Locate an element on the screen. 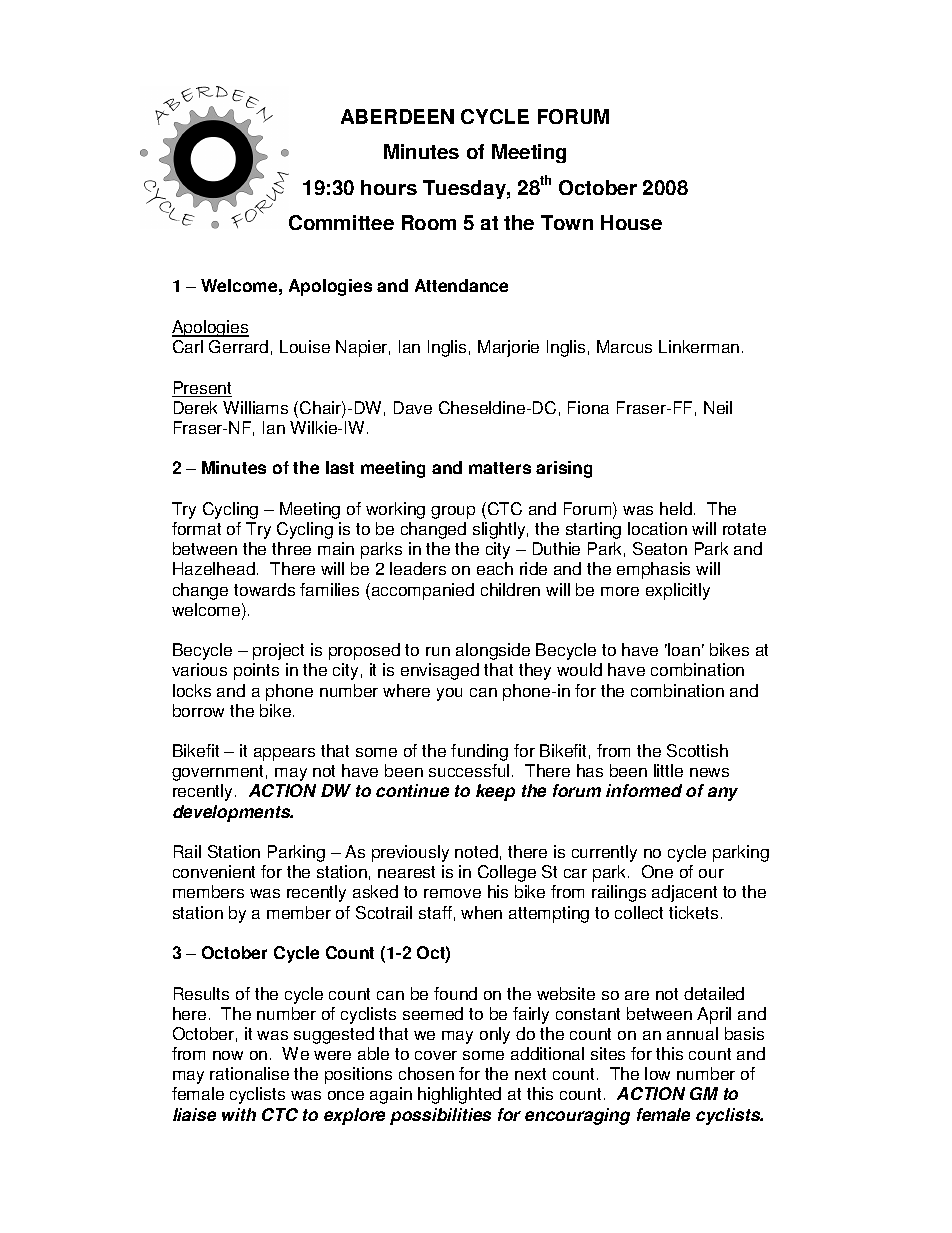 Image resolution: width=952 pixels, height=1233 pixels. Committee is located at coordinates (341, 222).
